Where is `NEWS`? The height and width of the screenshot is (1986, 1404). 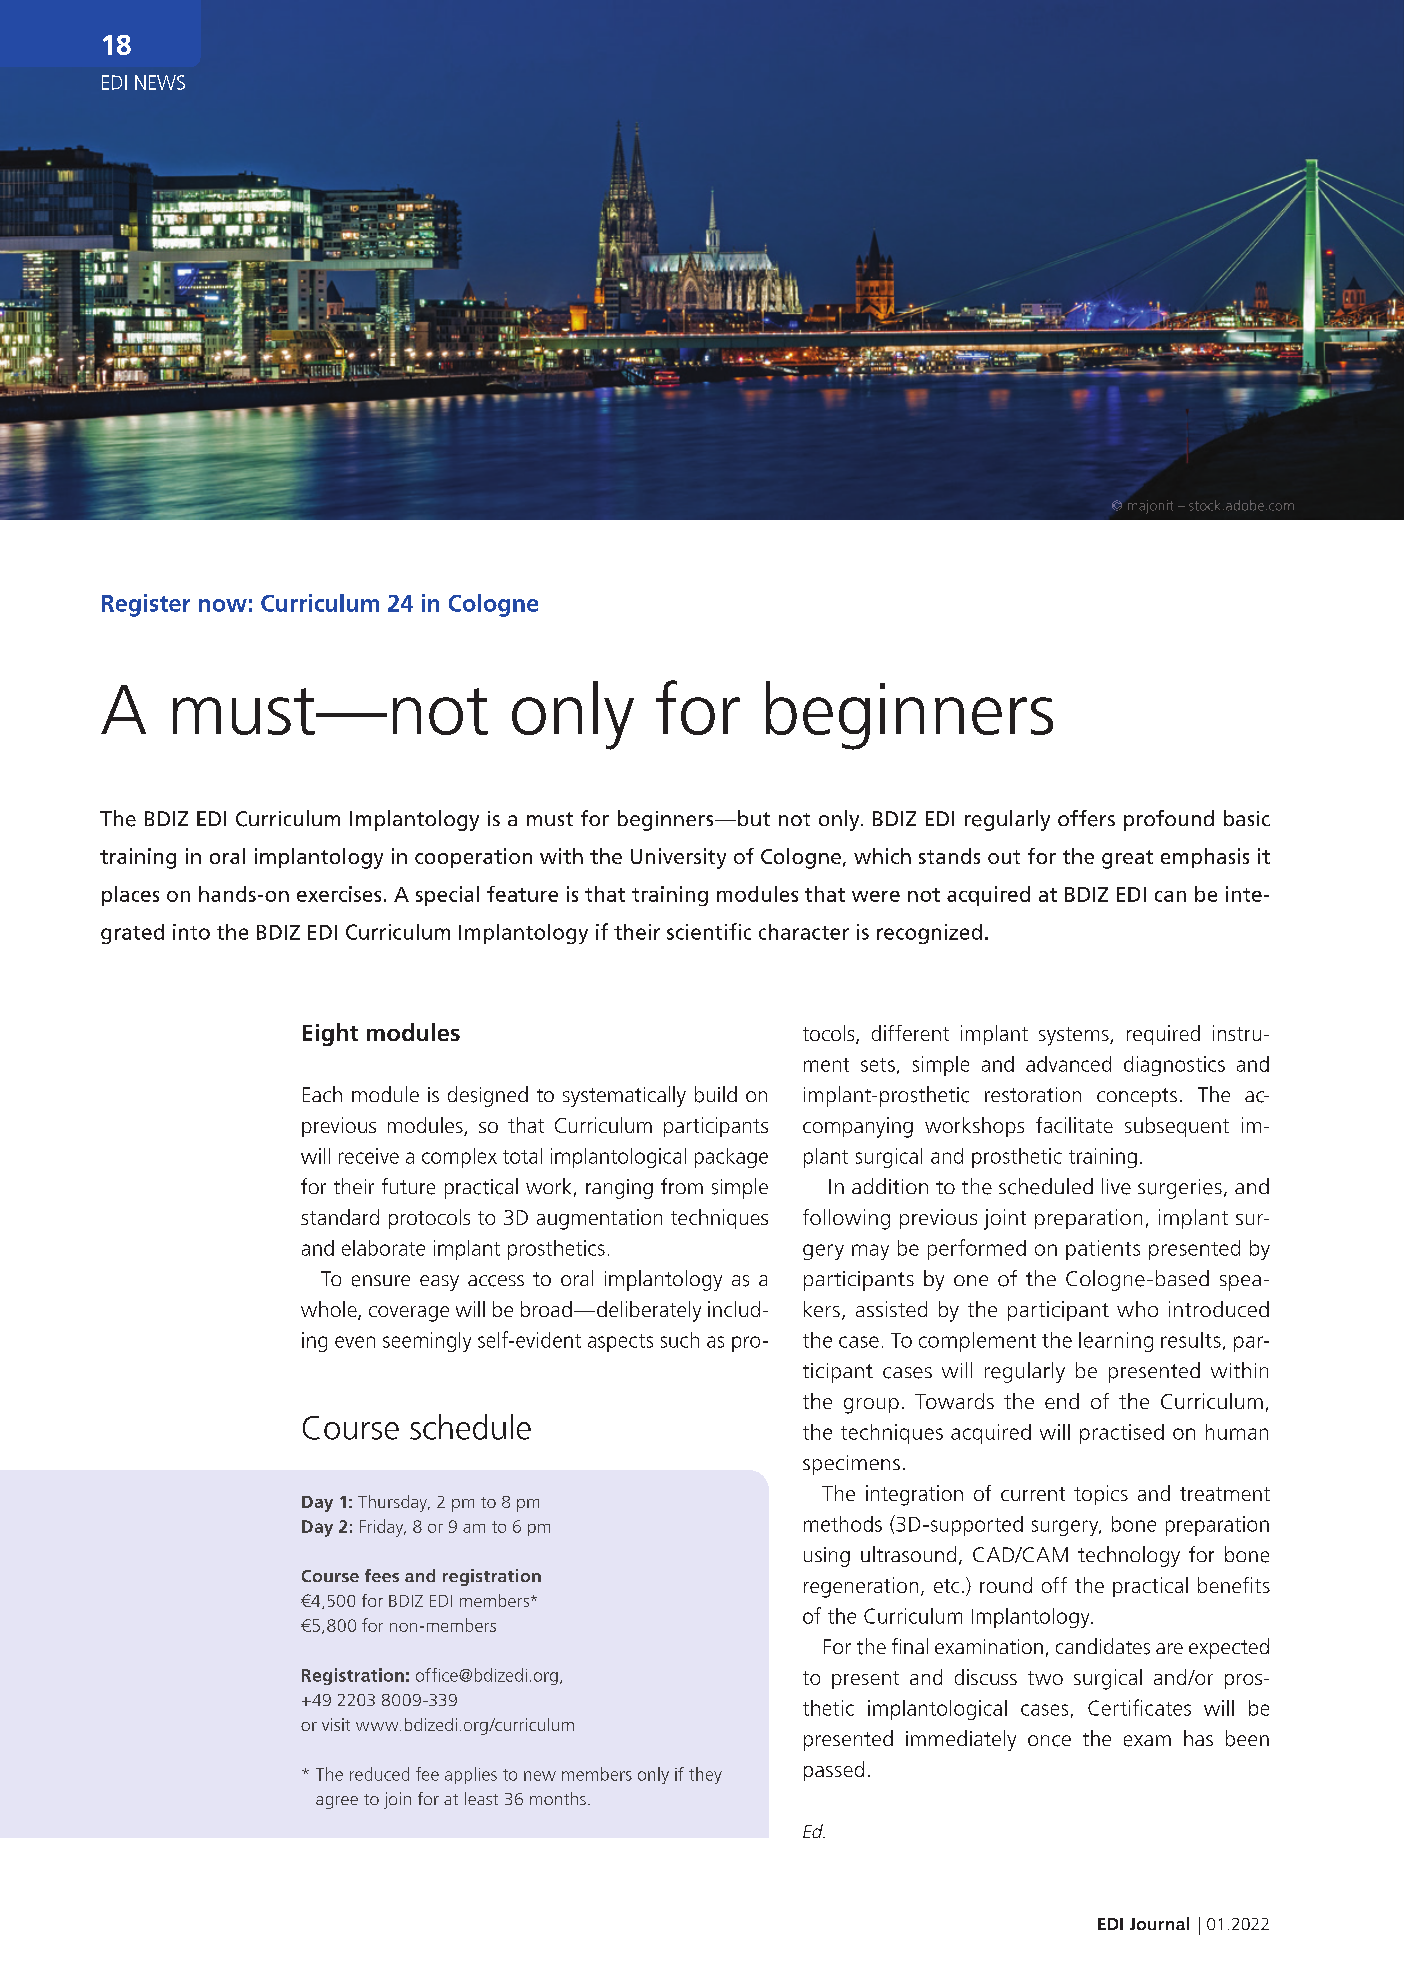 NEWS is located at coordinates (160, 82).
